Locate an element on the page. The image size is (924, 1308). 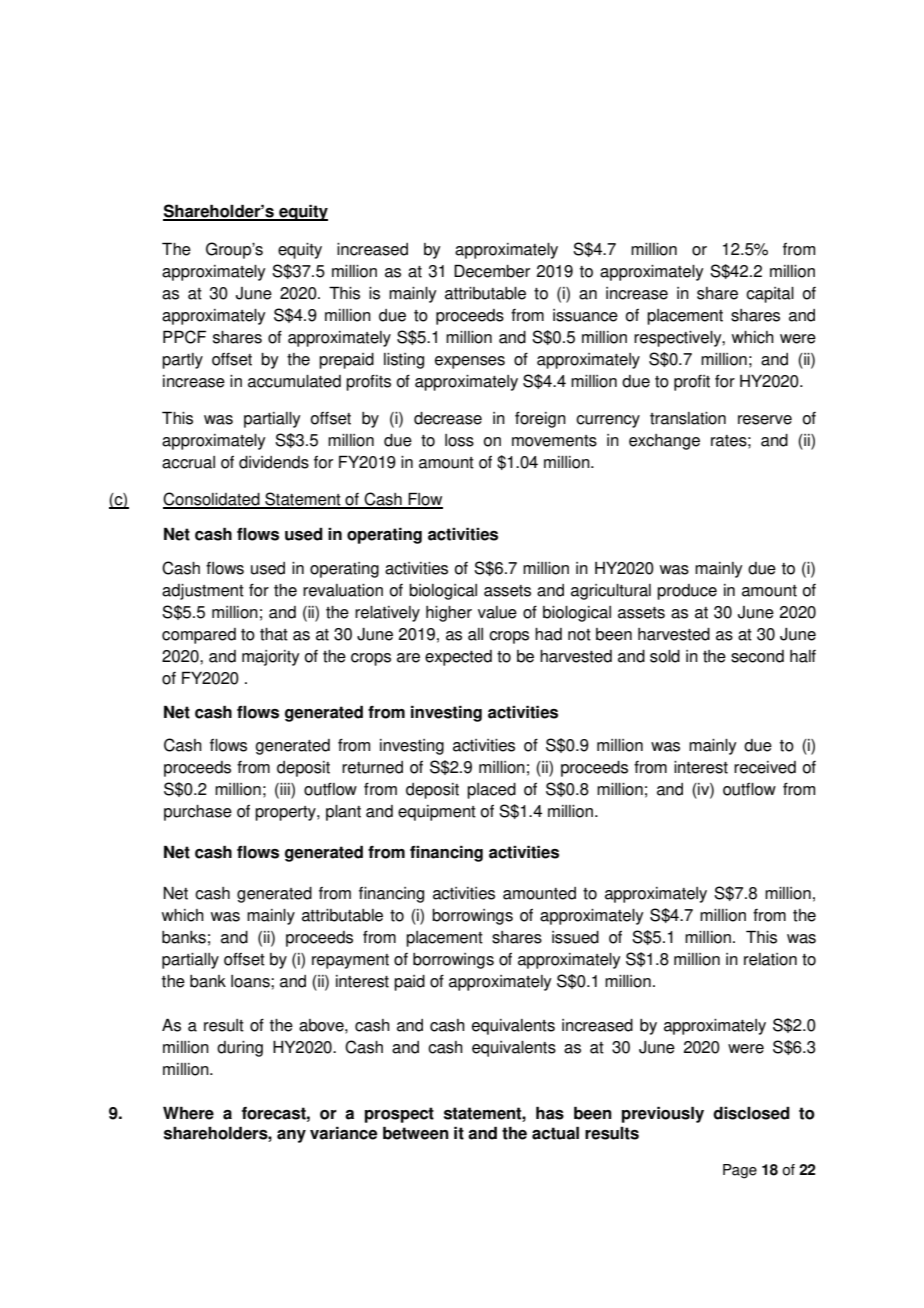
partly is located at coordinates (182, 361).
